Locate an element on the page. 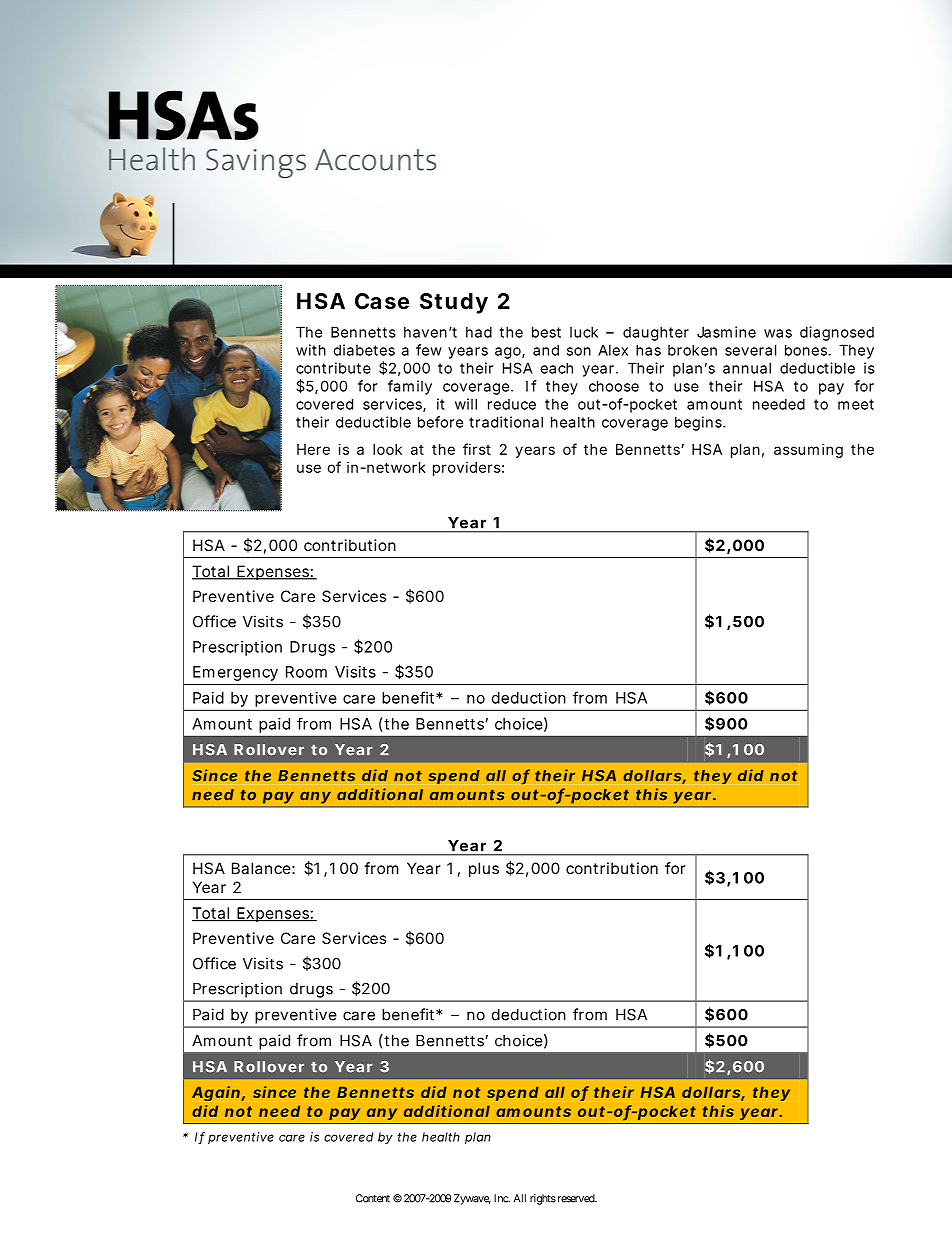 The width and height of the image is (952, 1233). reserved is located at coordinates (575, 1198).
